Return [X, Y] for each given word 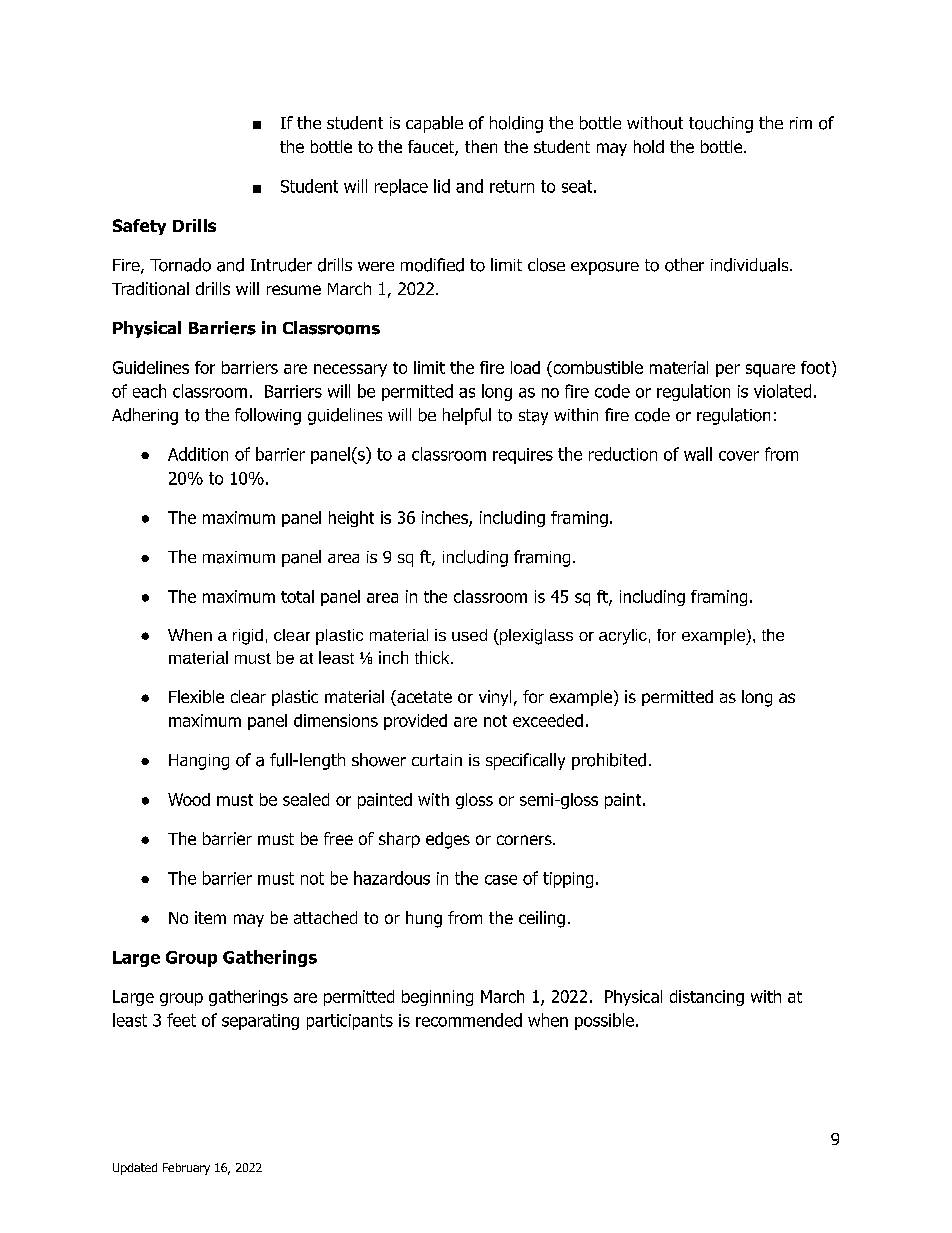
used [469, 635]
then [481, 146]
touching [721, 124]
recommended [469, 1020]
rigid [248, 637]
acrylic [623, 637]
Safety [139, 227]
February [186, 1169]
